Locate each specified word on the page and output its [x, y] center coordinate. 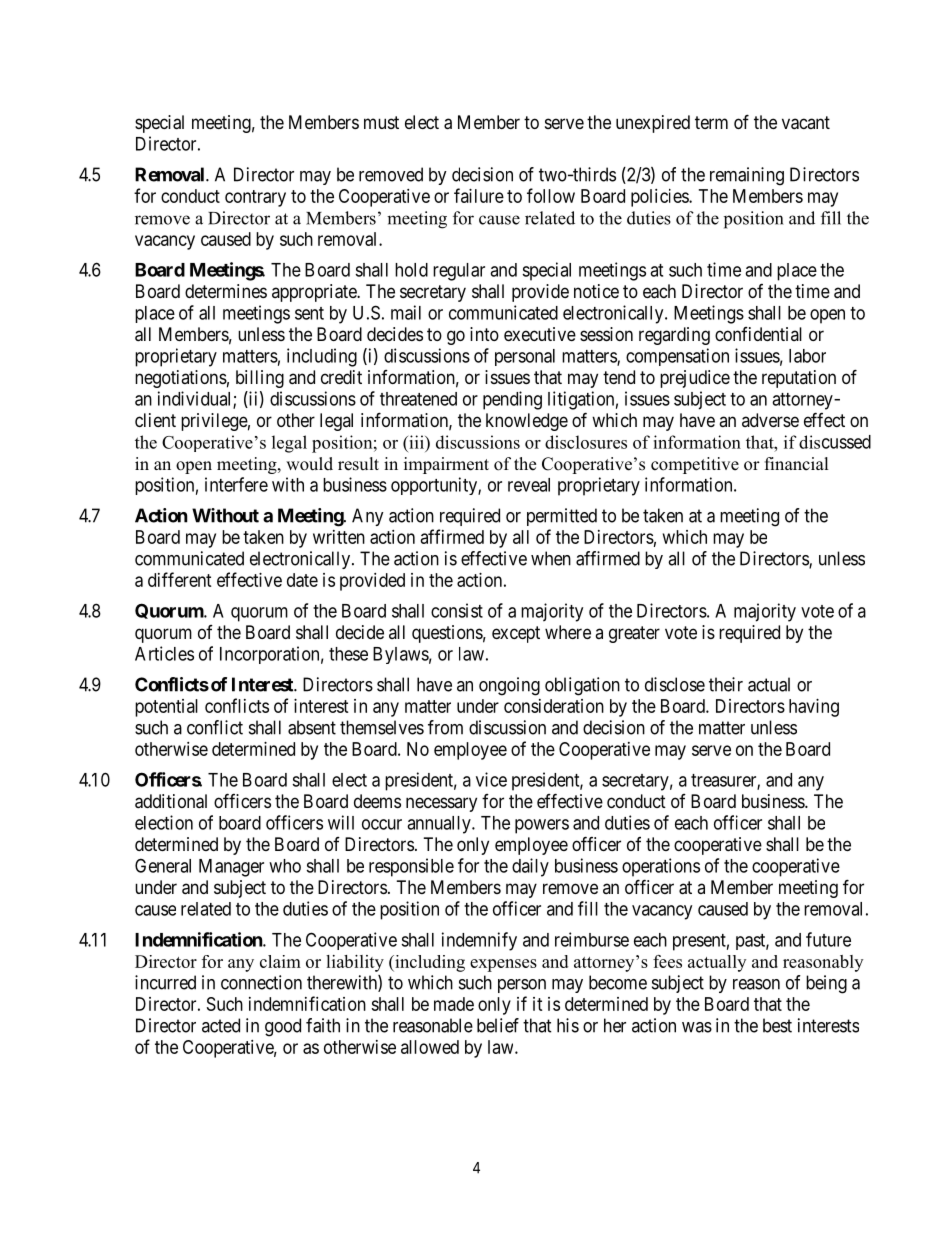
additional [171, 801]
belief [498, 1025]
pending [512, 400]
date [302, 580]
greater [634, 634]
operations [661, 867]
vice [491, 779]
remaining [747, 176]
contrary [255, 198]
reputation [799, 379]
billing [260, 379]
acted [221, 1025]
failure [479, 195]
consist [457, 610]
